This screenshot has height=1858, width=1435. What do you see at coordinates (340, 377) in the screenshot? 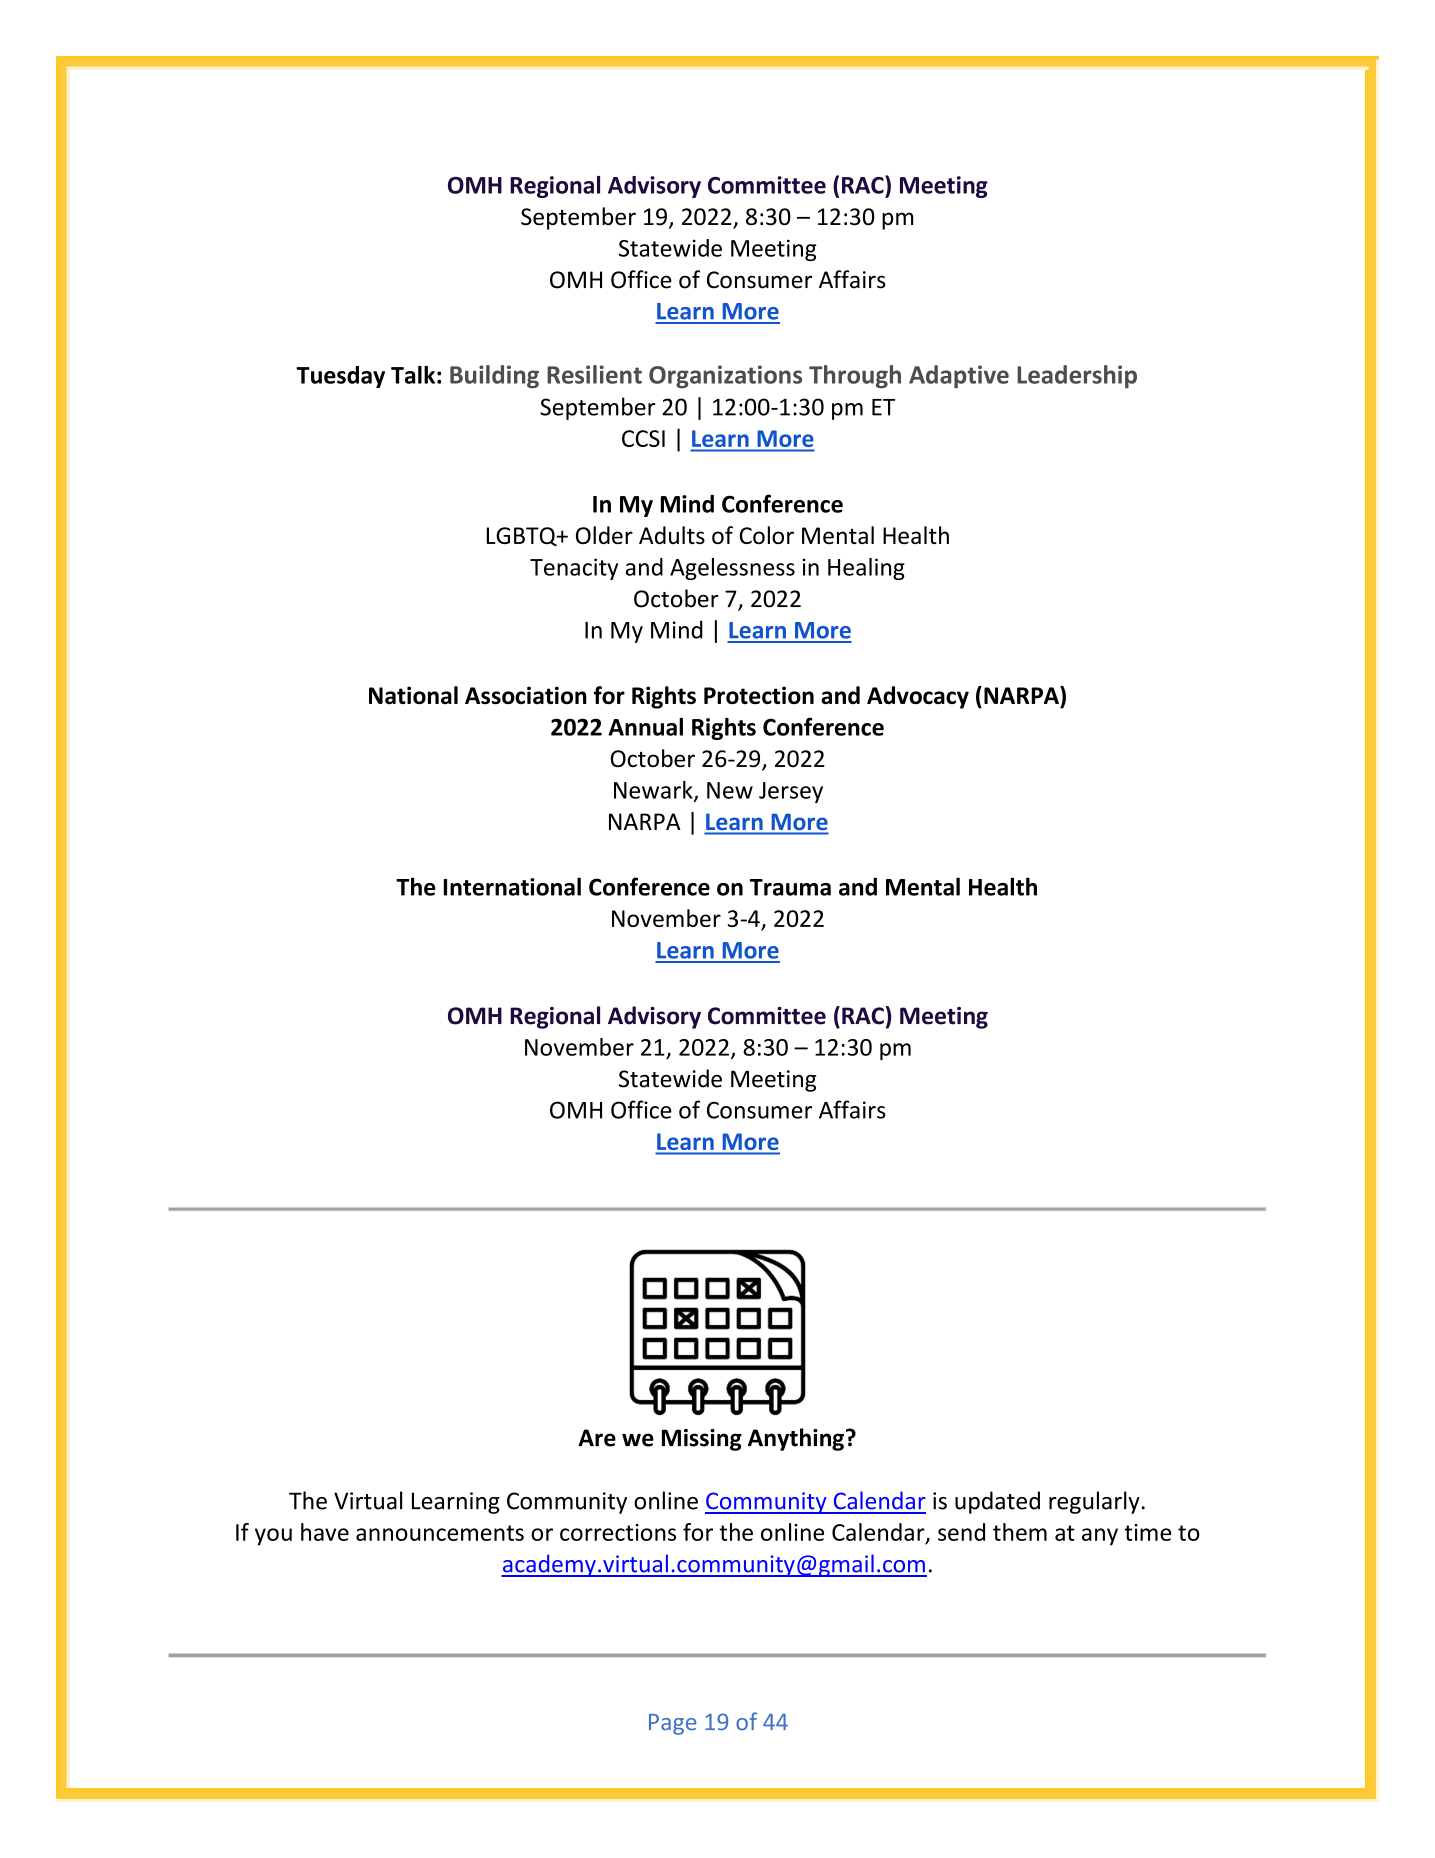
I see `Tuesday` at bounding box center [340, 377].
